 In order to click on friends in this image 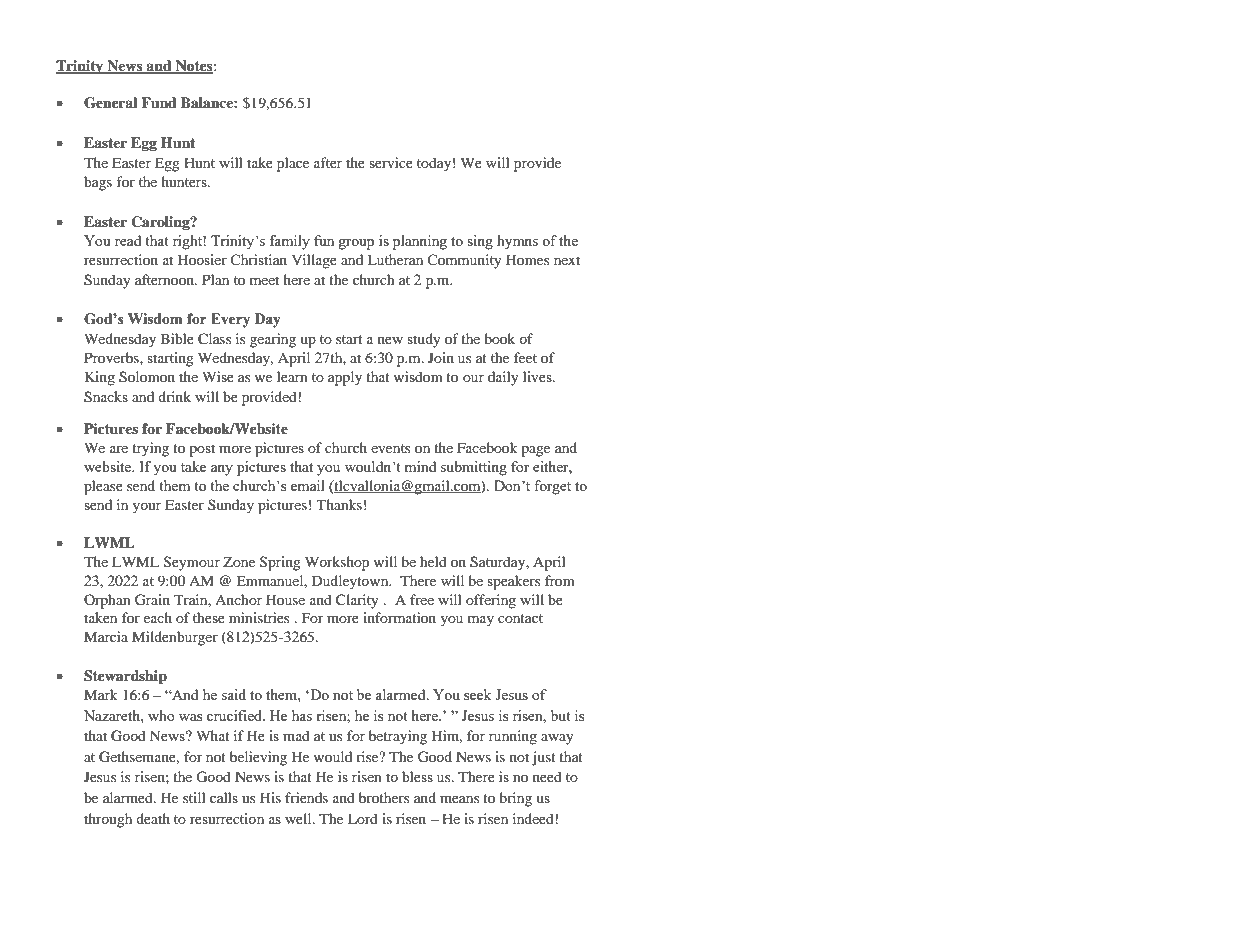, I will do `click(306, 797)`.
